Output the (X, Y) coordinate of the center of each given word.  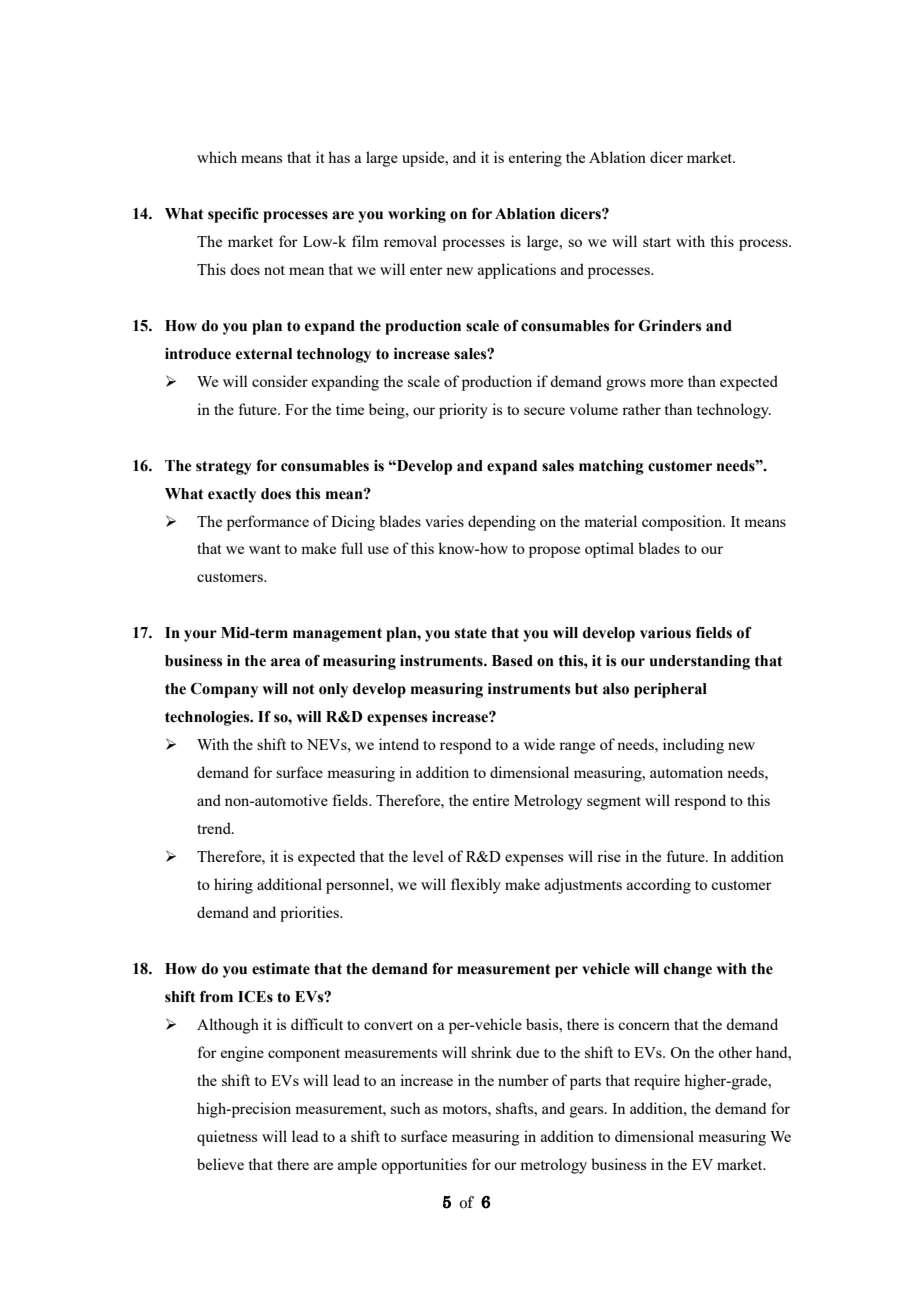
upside (424, 159)
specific (233, 215)
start (657, 242)
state (471, 633)
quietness (227, 1138)
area (286, 662)
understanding (700, 662)
